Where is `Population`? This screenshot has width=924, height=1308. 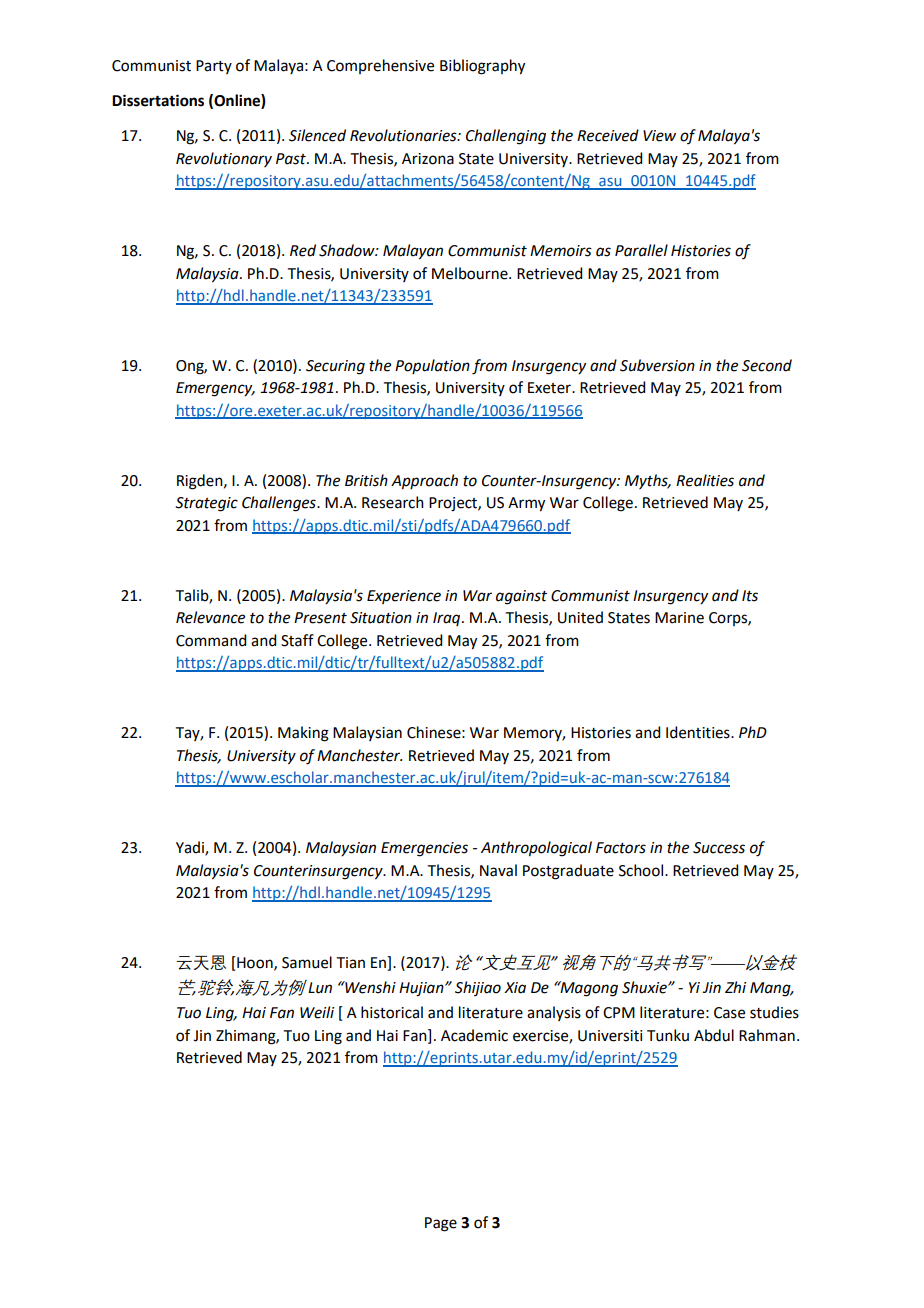
Population is located at coordinates (432, 366).
